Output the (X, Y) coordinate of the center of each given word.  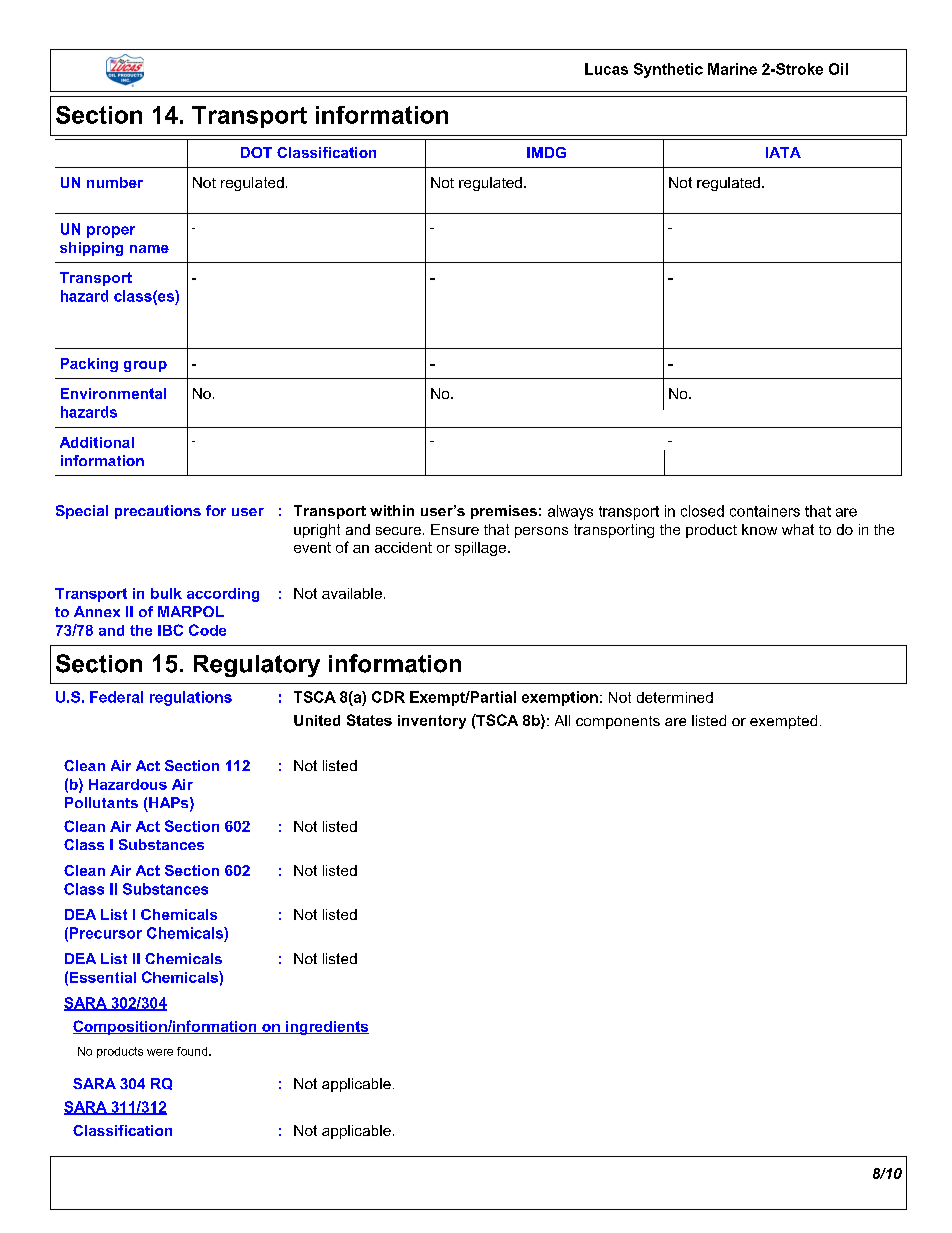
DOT (256, 152)
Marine (732, 69)
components (618, 722)
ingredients (326, 1028)
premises (504, 512)
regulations (191, 698)
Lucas (606, 69)
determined (675, 697)
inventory (432, 722)
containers (765, 511)
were (160, 1052)
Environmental (113, 393)
